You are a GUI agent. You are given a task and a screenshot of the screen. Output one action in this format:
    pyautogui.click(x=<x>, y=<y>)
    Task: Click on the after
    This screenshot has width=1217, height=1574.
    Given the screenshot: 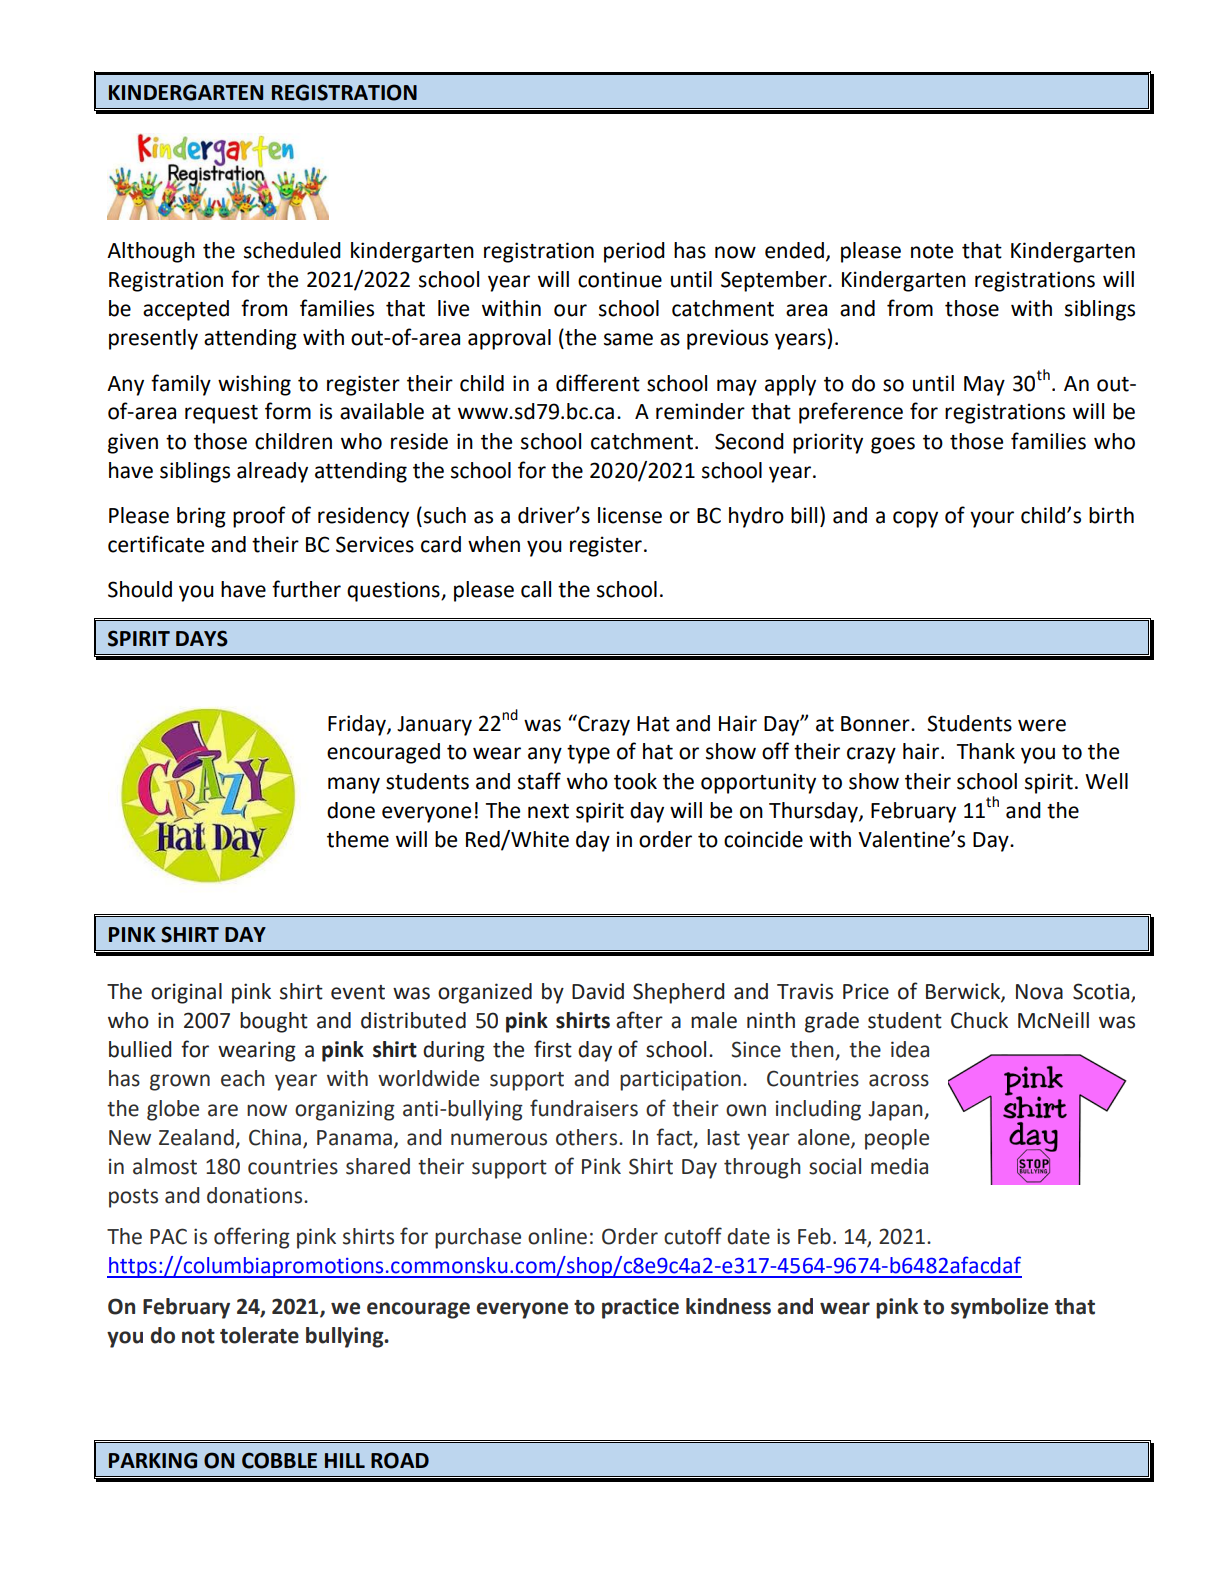 What is the action you would take?
    pyautogui.click(x=639, y=1020)
